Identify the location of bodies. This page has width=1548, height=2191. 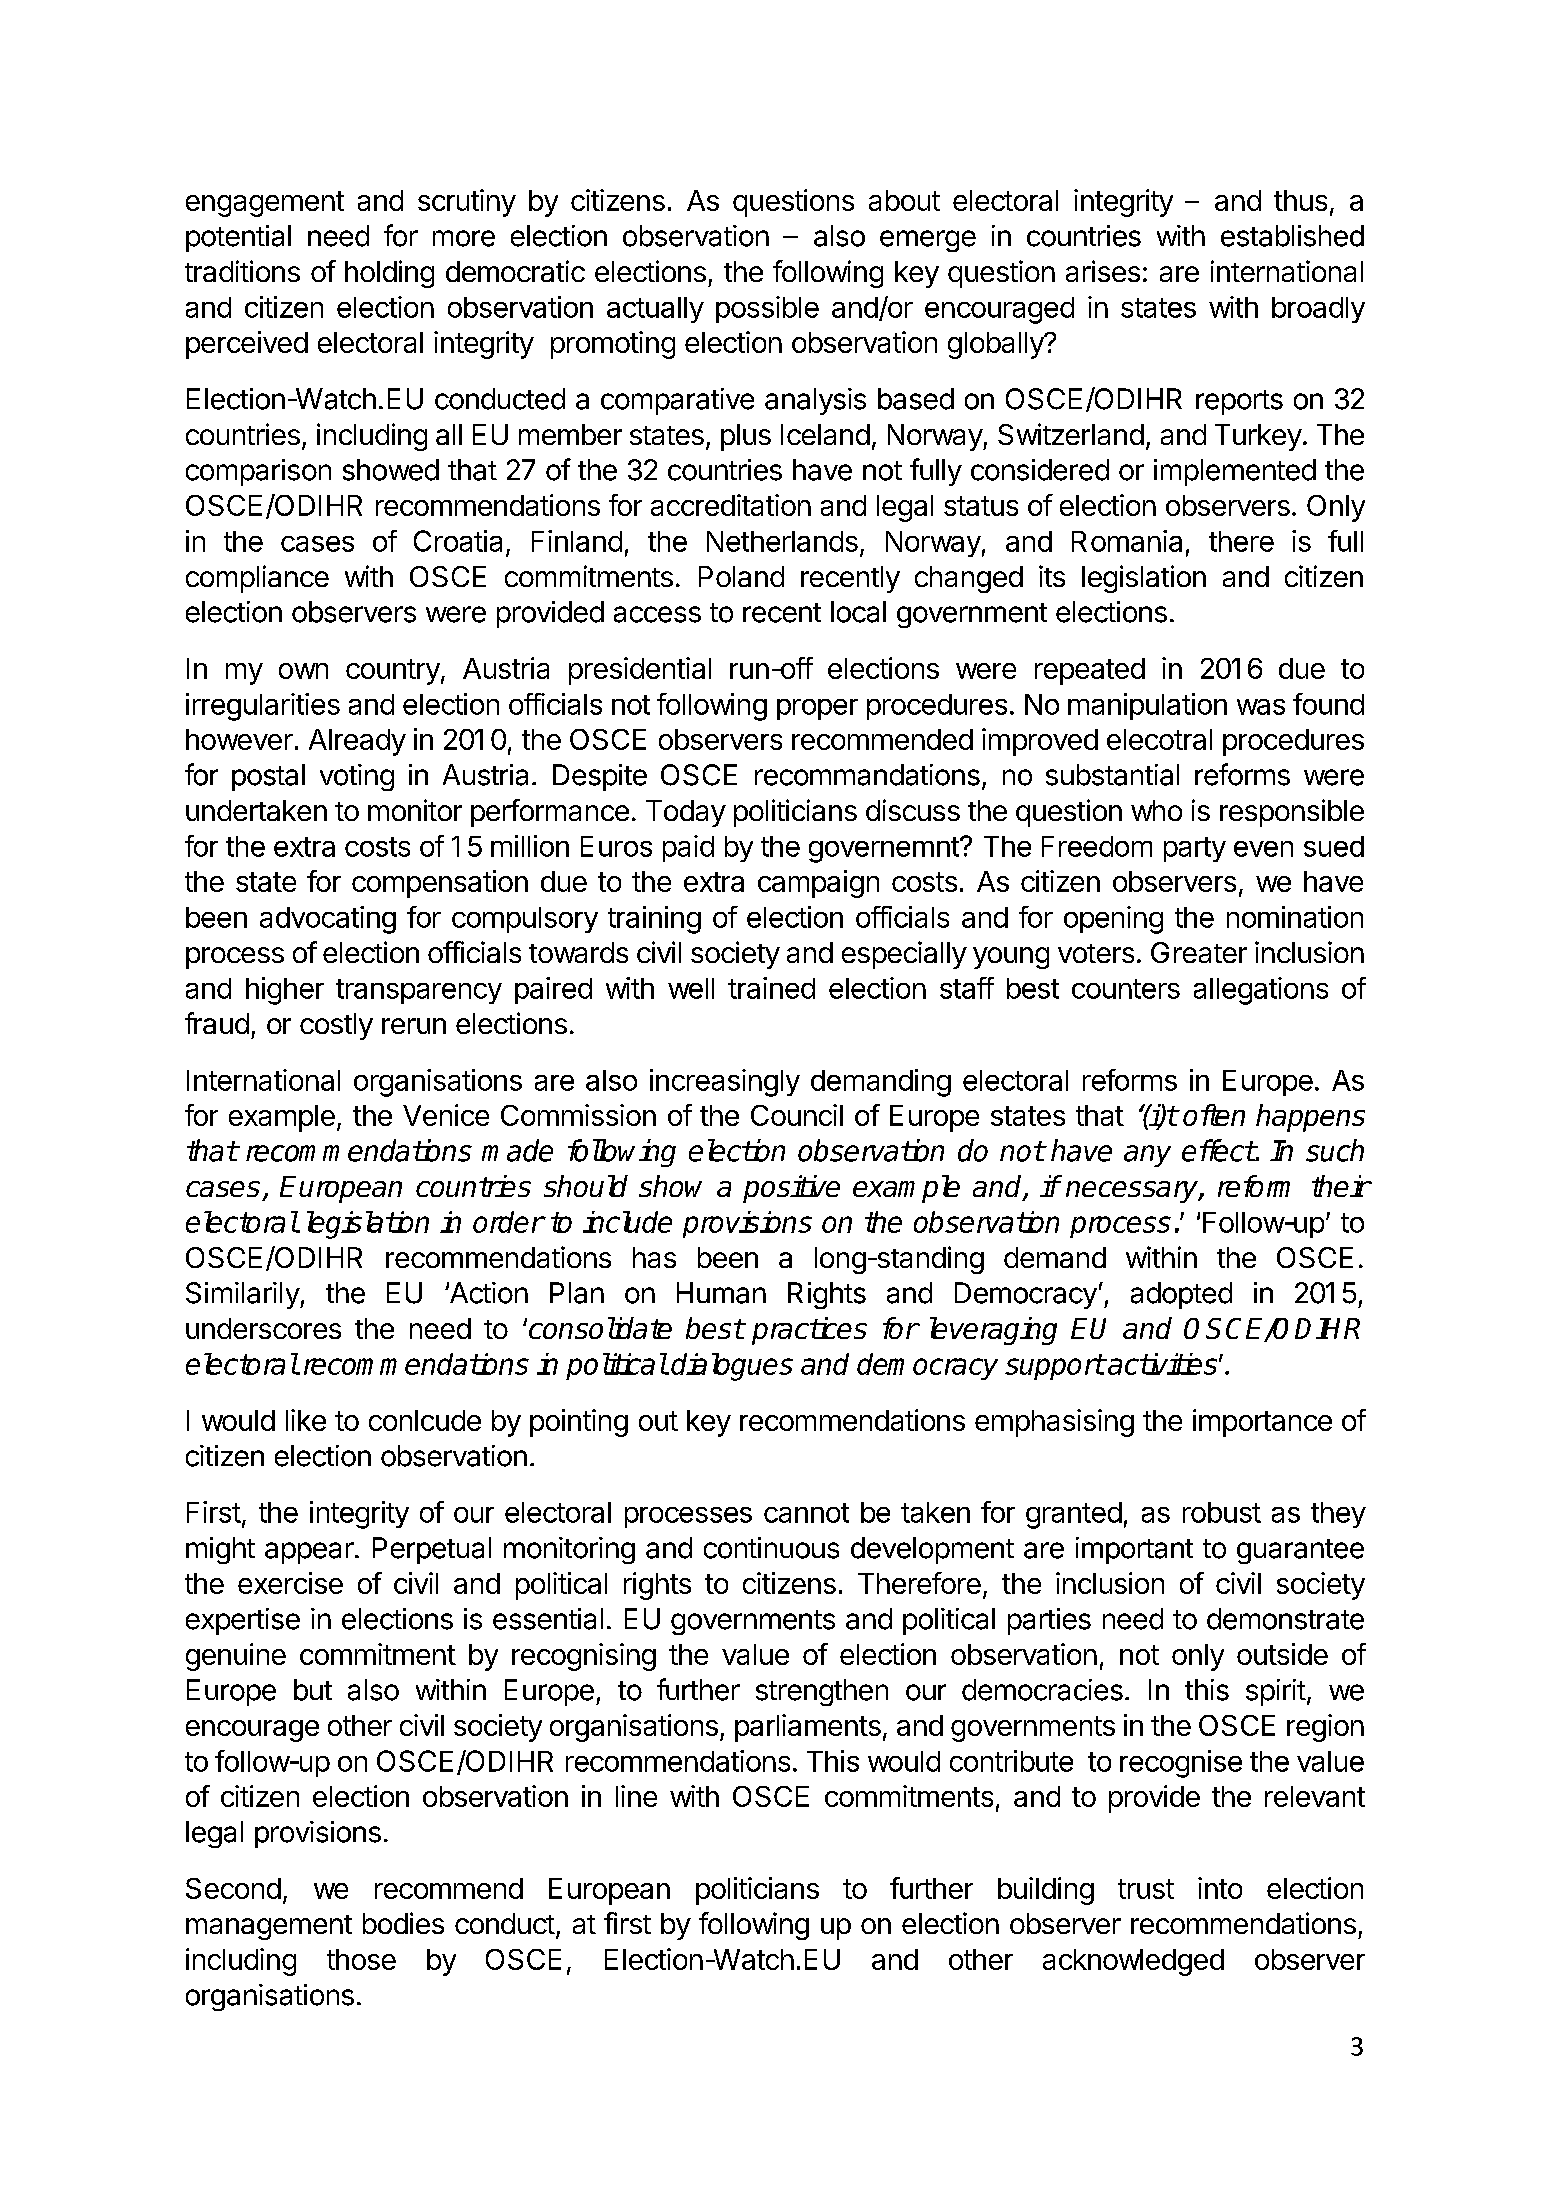
(403, 1923).
